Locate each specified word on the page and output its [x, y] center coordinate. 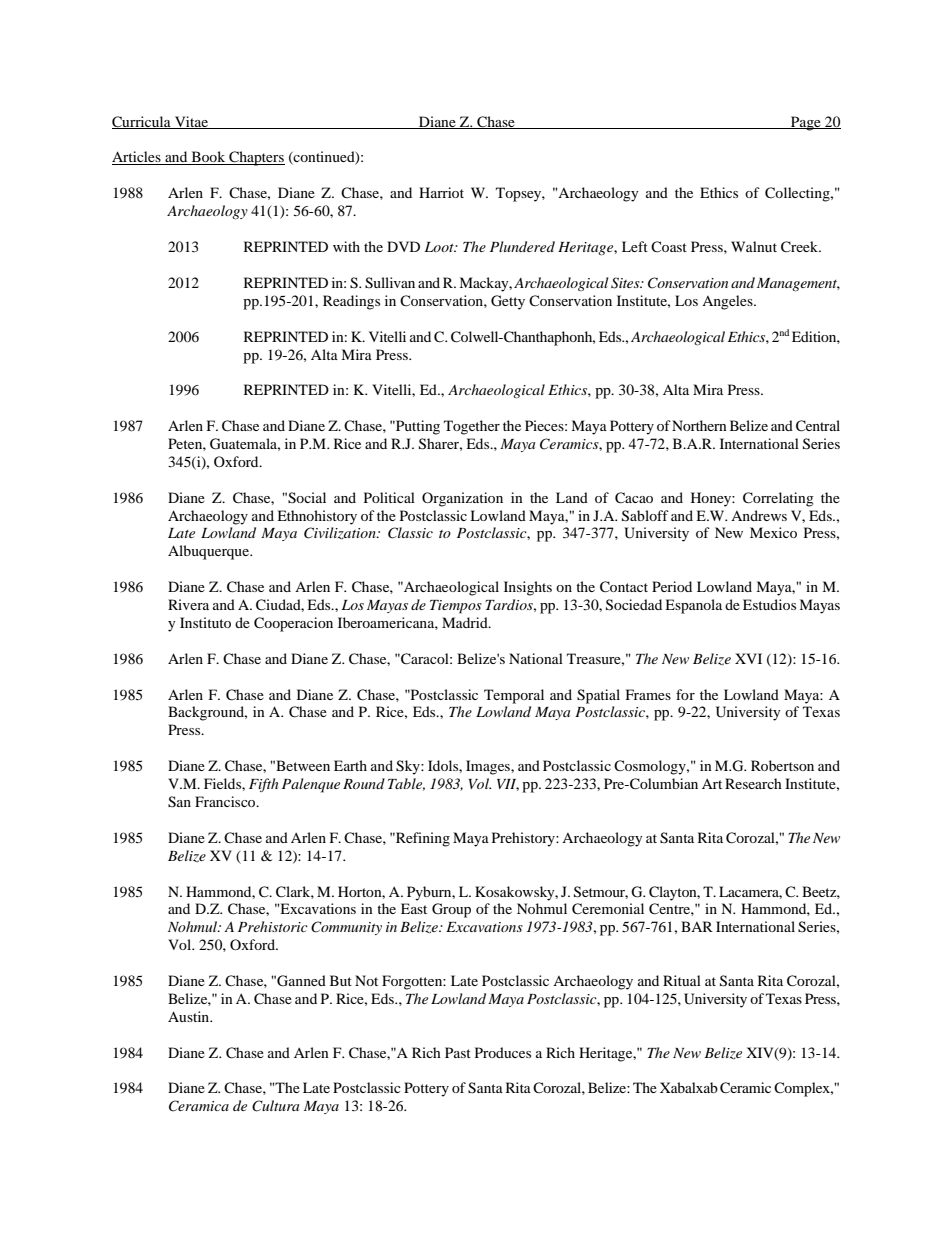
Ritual [682, 980]
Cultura [275, 1106]
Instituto [205, 622]
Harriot [441, 192]
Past [458, 1052]
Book [208, 158]
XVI [748, 658]
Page [806, 123]
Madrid [466, 622]
